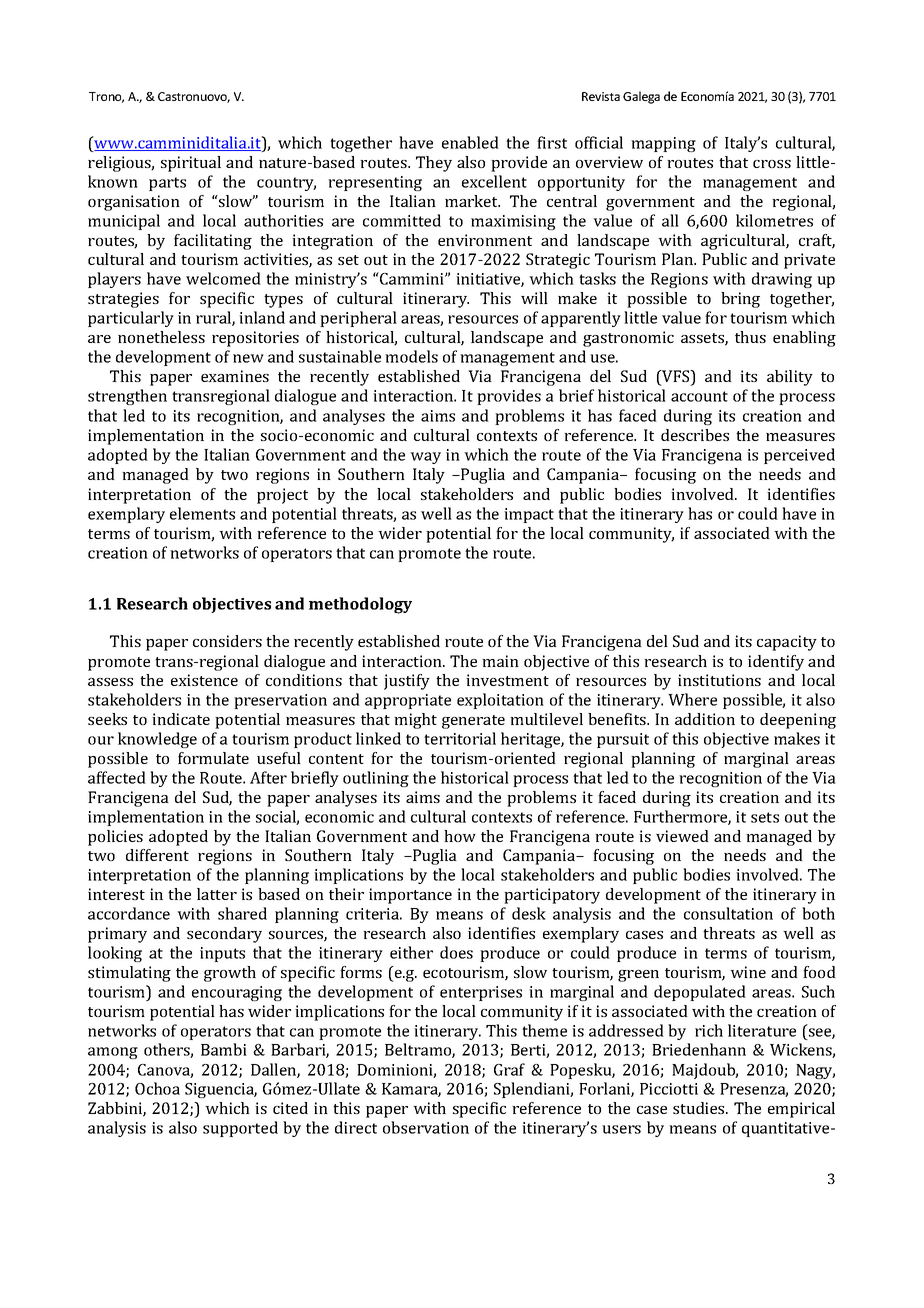 Image resolution: width=924 pixels, height=1308 pixels. Describe the element at coordinates (799, 456) in the screenshot. I see `perceived` at that location.
